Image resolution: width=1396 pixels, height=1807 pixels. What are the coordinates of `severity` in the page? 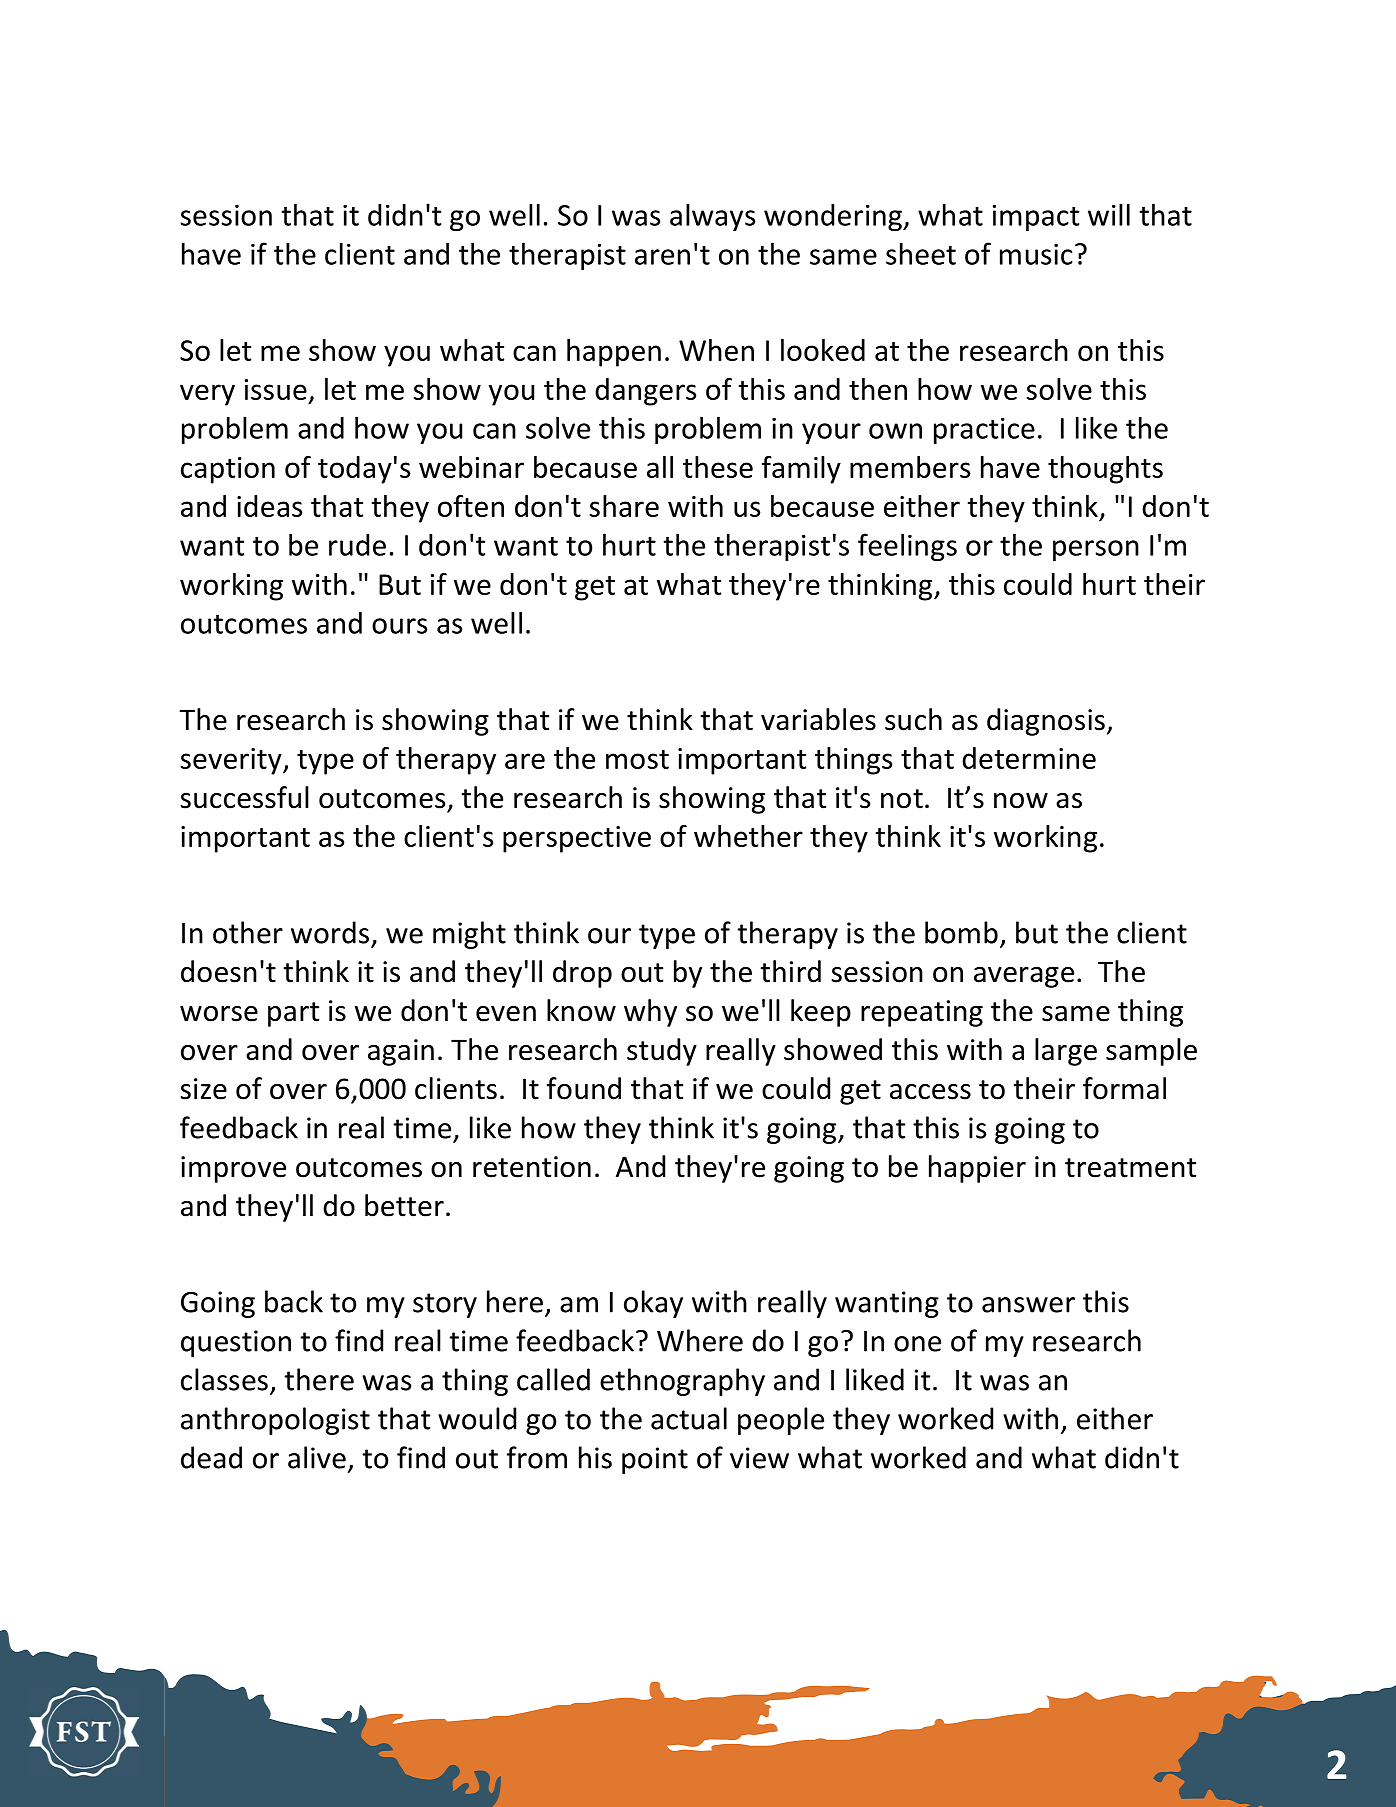 It's located at (232, 761).
